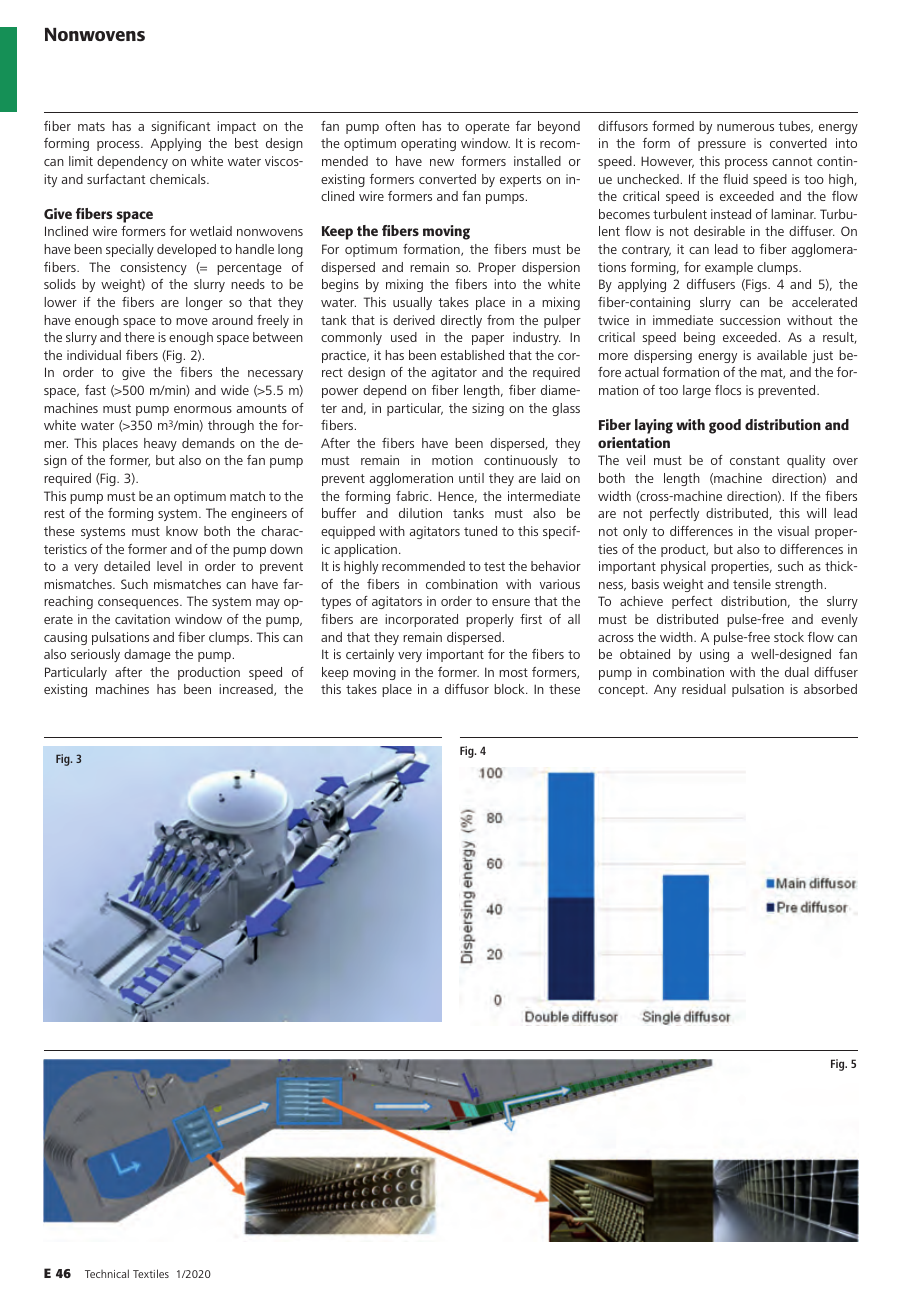 This document has width=924, height=1308. I want to click on new, so click(442, 162).
